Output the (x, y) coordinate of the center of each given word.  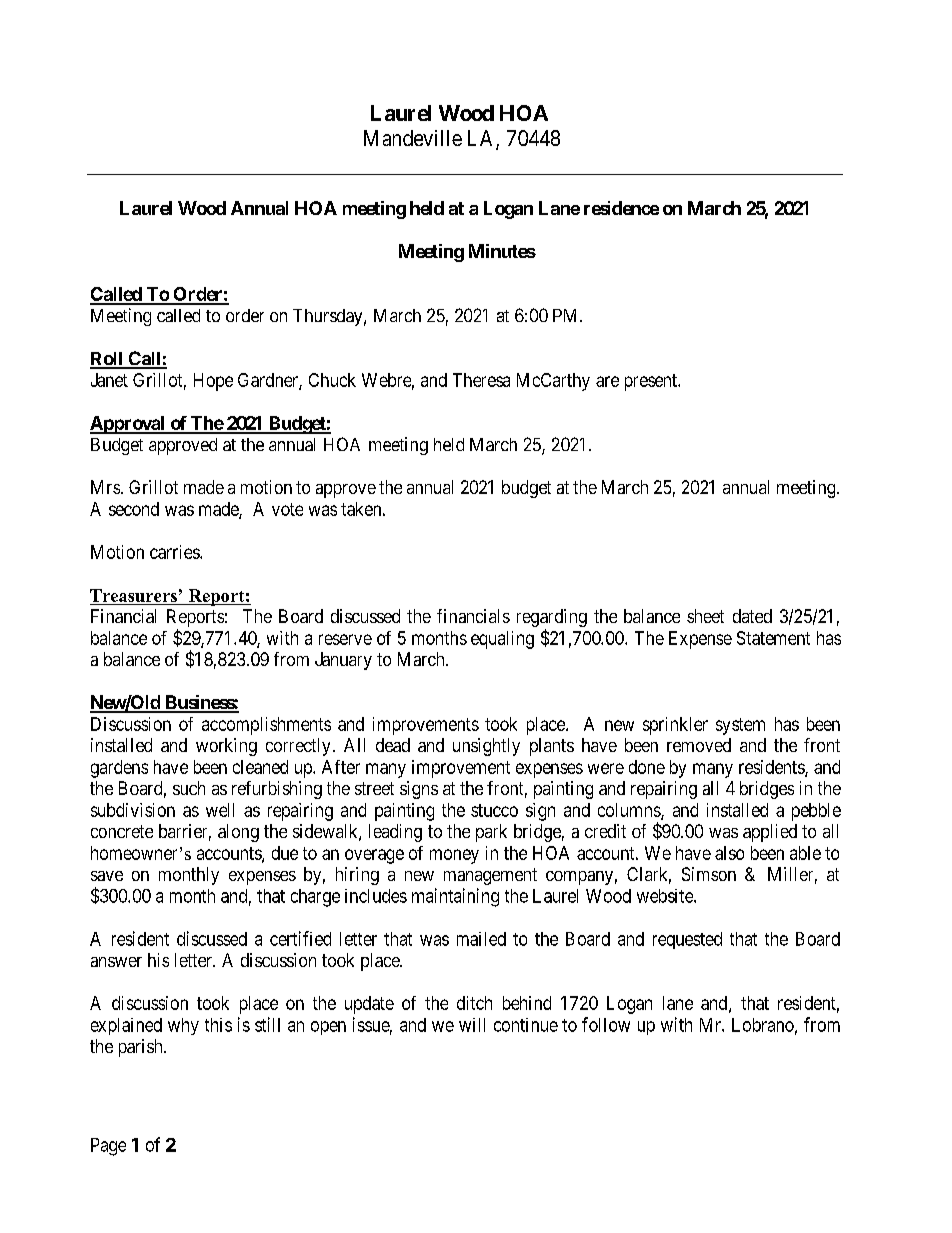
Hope (213, 382)
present (652, 382)
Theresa (481, 380)
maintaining (455, 897)
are (607, 381)
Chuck (332, 380)
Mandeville (413, 138)
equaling (502, 640)
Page (108, 1147)
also (729, 853)
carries (175, 552)
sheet (705, 616)
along (238, 833)
